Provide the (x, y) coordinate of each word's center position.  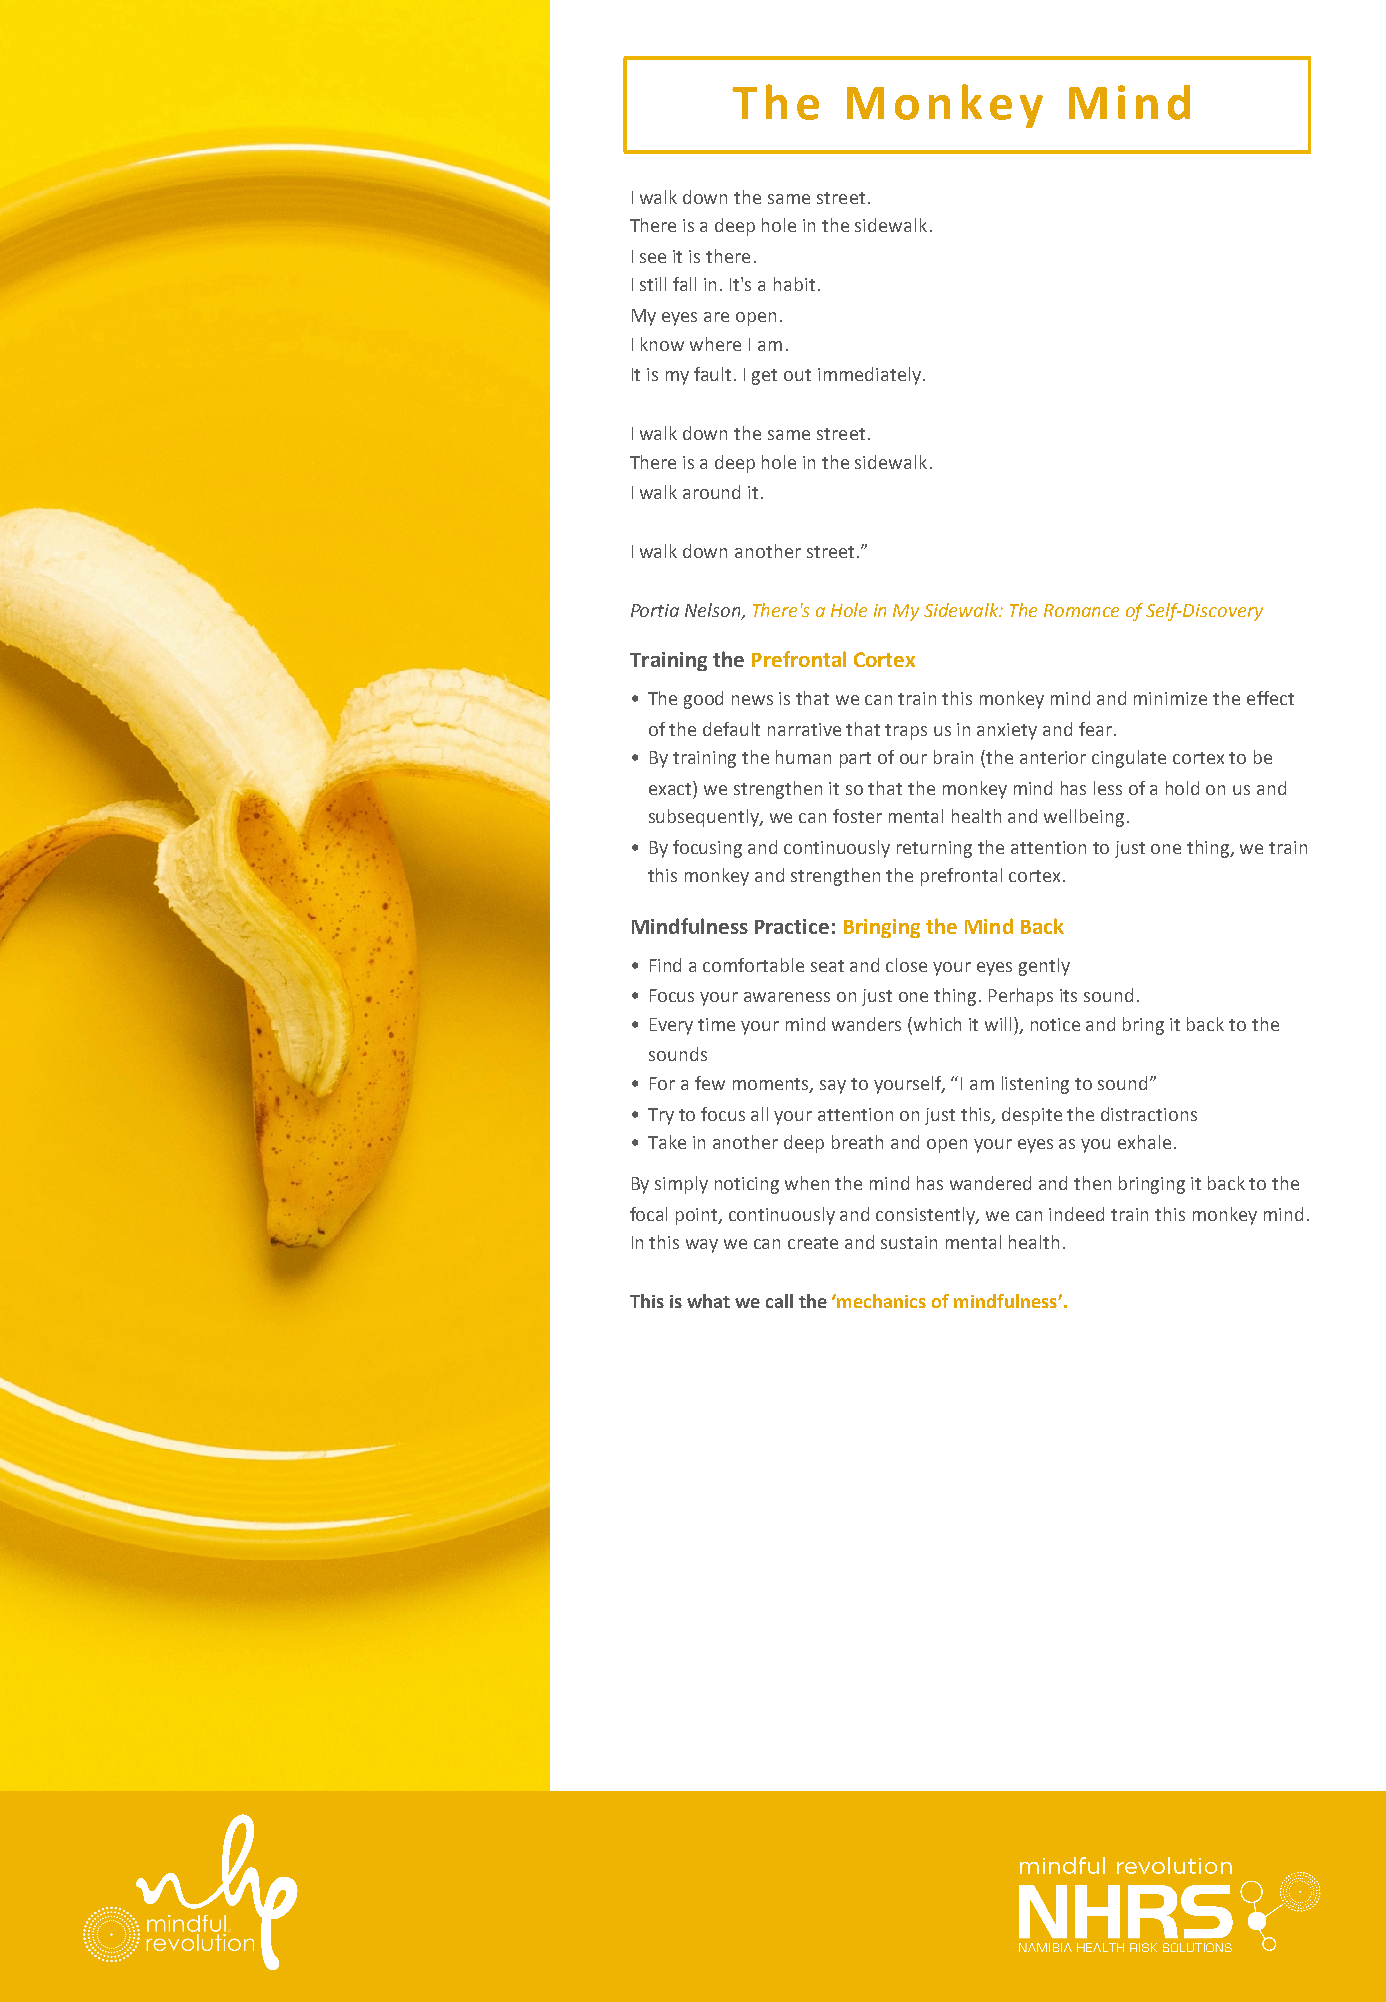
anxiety (1007, 731)
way (702, 1246)
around (711, 492)
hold (1182, 788)
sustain (909, 1242)
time (716, 1024)
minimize (1170, 698)
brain (953, 757)
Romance (1081, 610)
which (937, 1024)
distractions (1149, 1114)
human (803, 757)
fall (684, 284)
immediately (869, 376)
